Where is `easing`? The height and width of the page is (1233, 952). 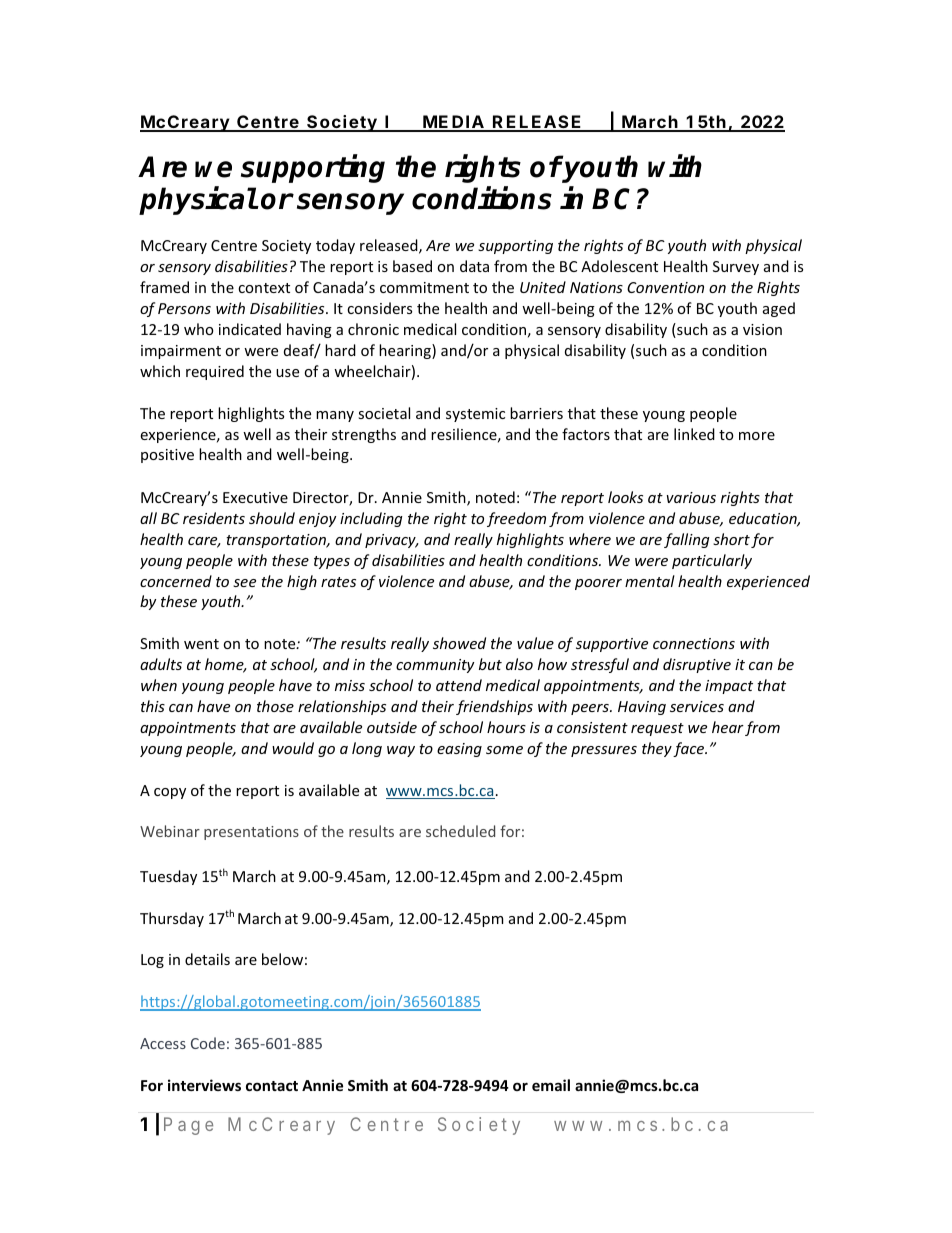
easing is located at coordinates (459, 750).
